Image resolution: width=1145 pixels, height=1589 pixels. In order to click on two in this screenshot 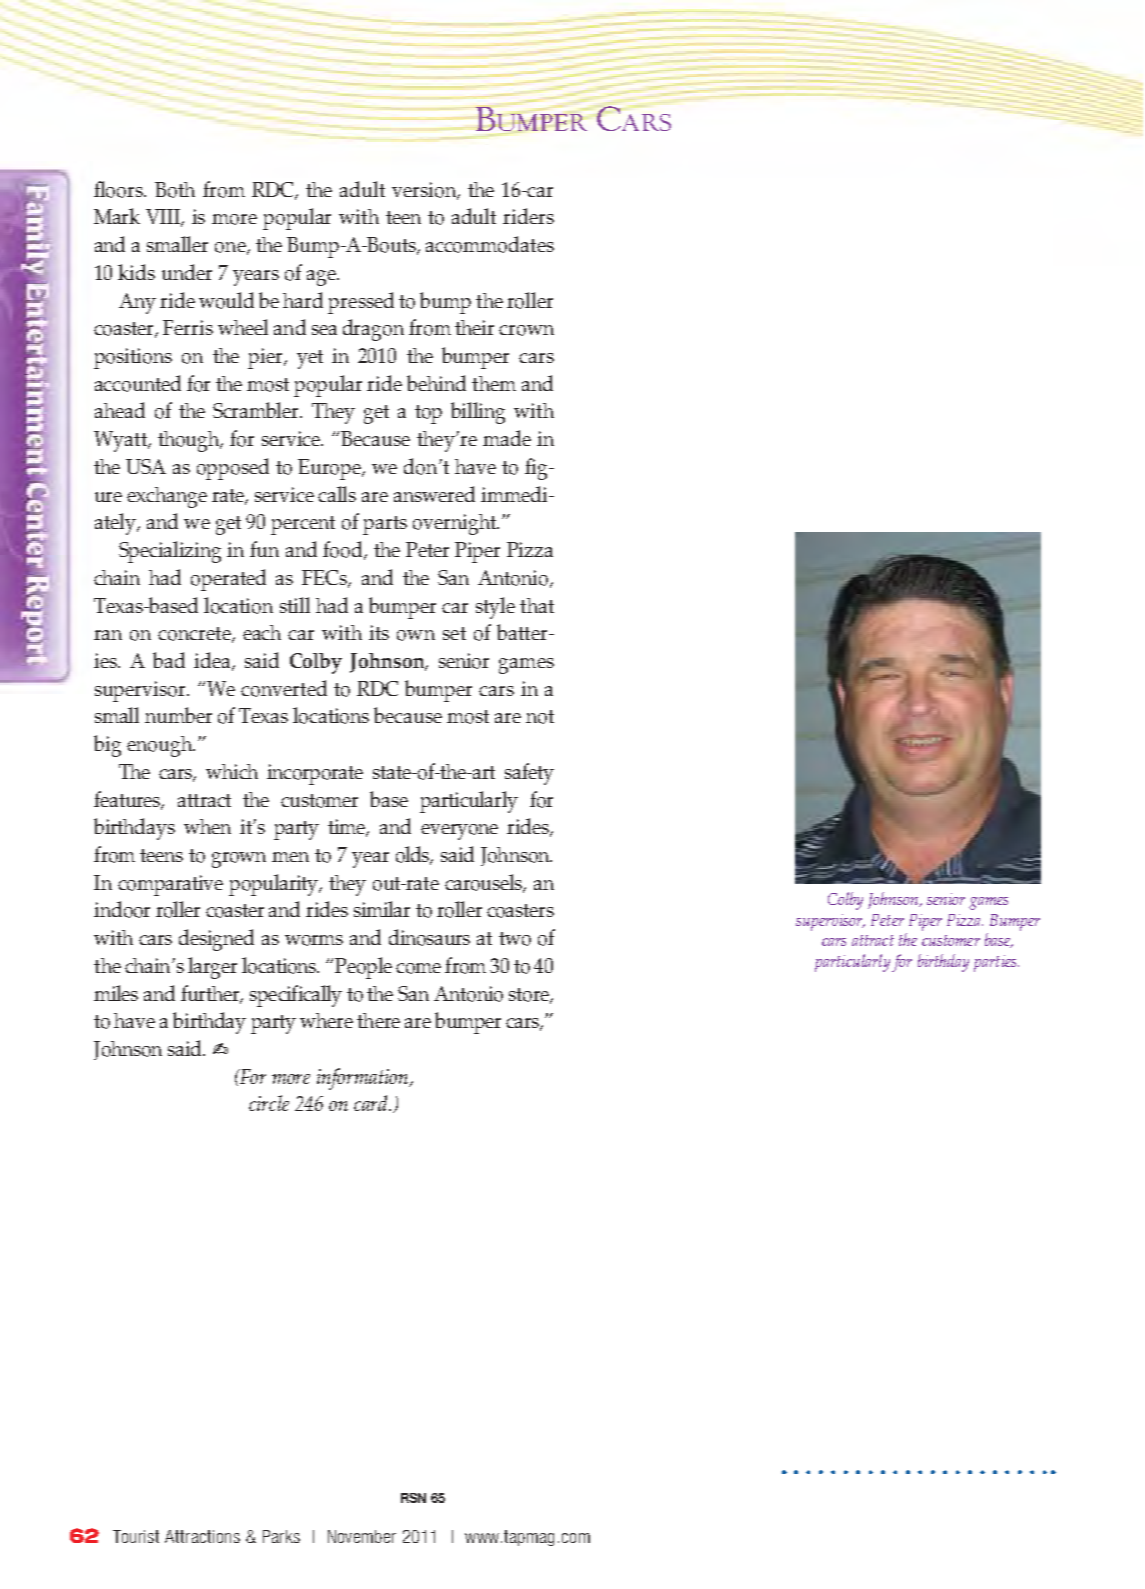, I will do `click(515, 939)`.
